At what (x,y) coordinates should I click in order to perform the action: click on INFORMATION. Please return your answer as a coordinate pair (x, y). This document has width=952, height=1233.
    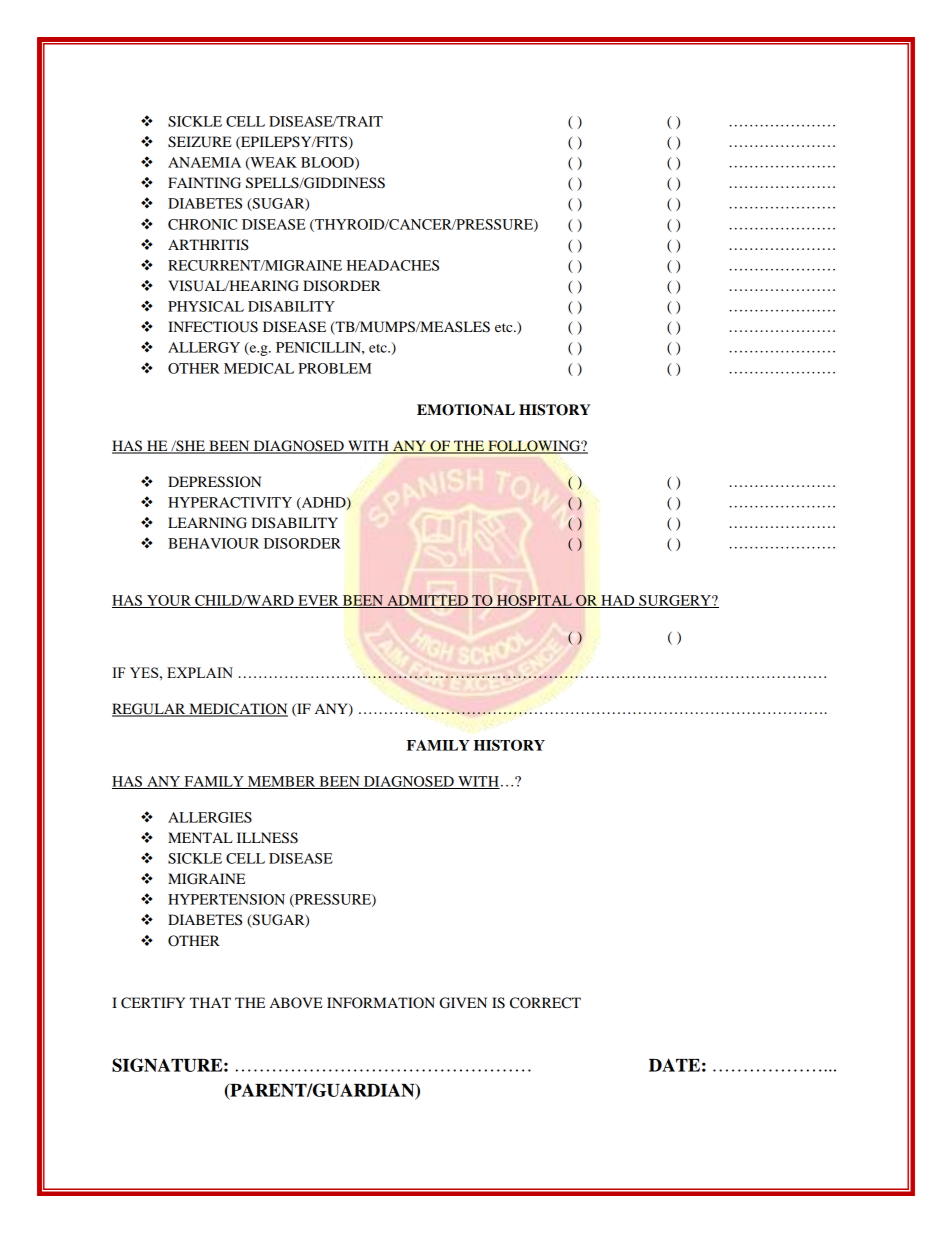
    Looking at the image, I should click on (381, 1003).
